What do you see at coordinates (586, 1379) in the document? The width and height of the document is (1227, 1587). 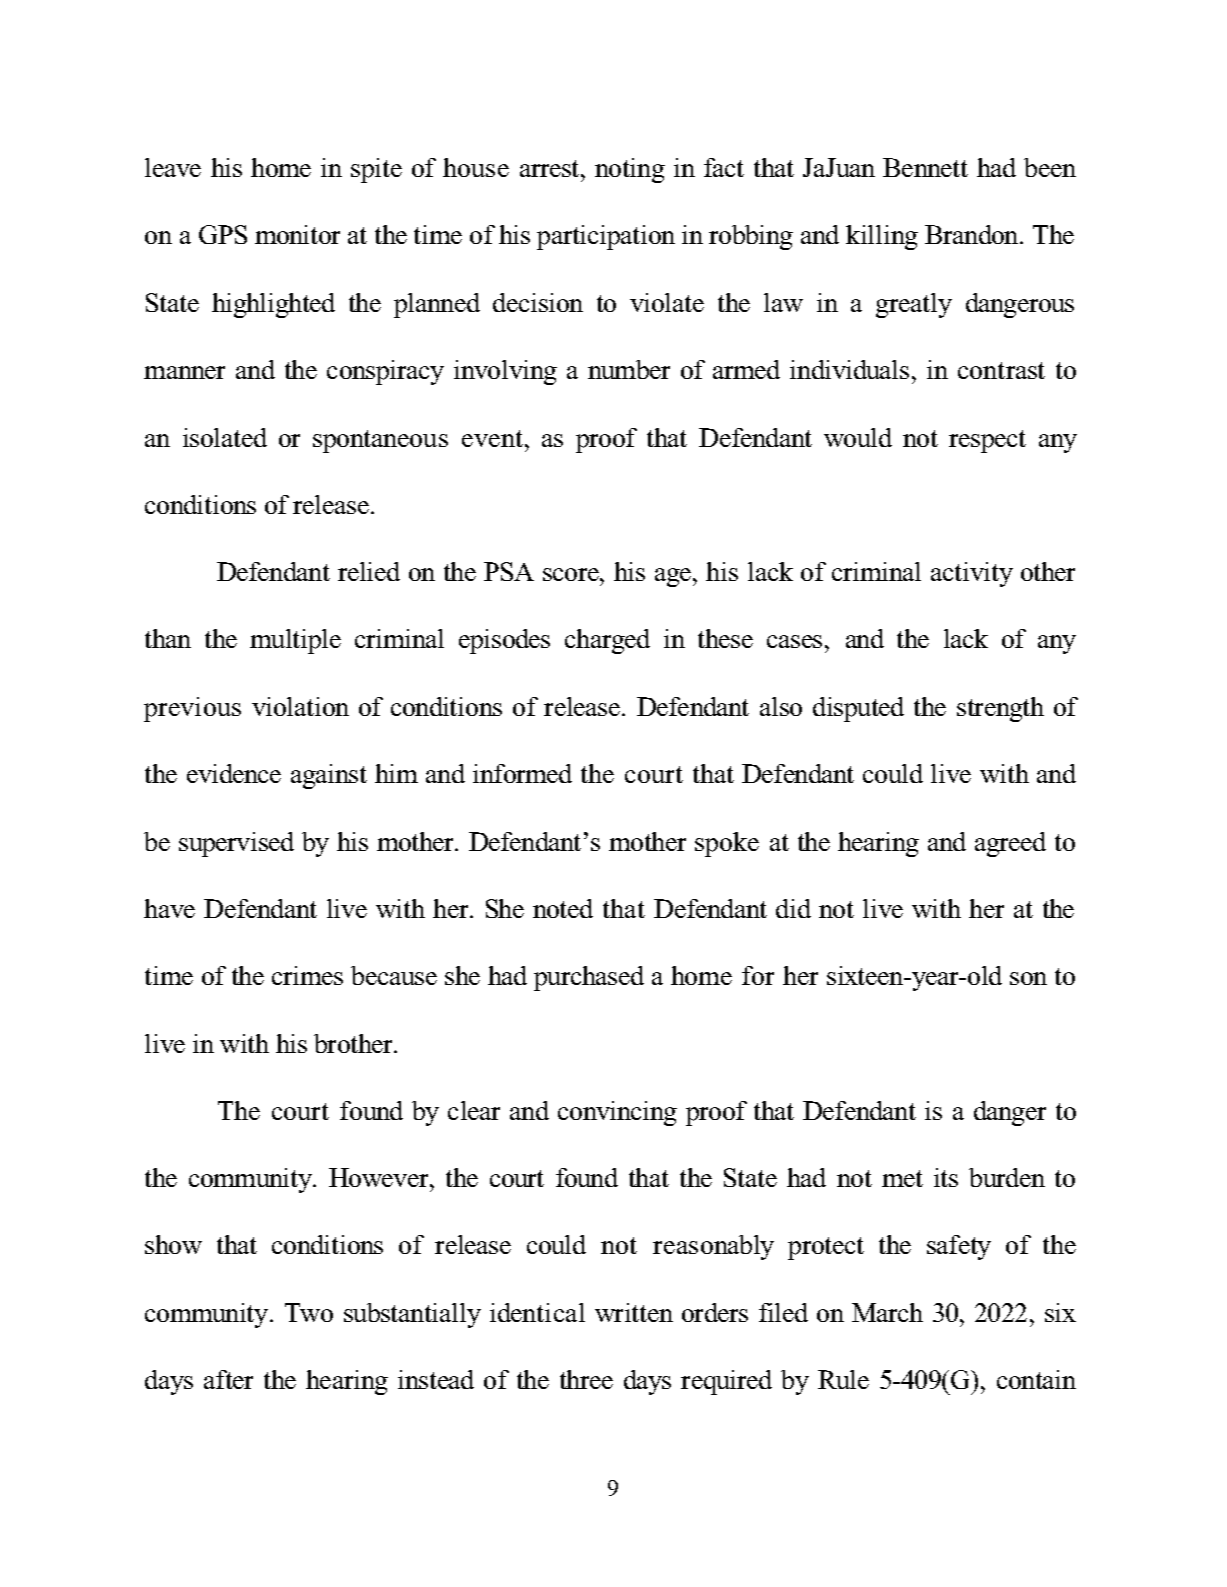 I see `three` at bounding box center [586, 1379].
